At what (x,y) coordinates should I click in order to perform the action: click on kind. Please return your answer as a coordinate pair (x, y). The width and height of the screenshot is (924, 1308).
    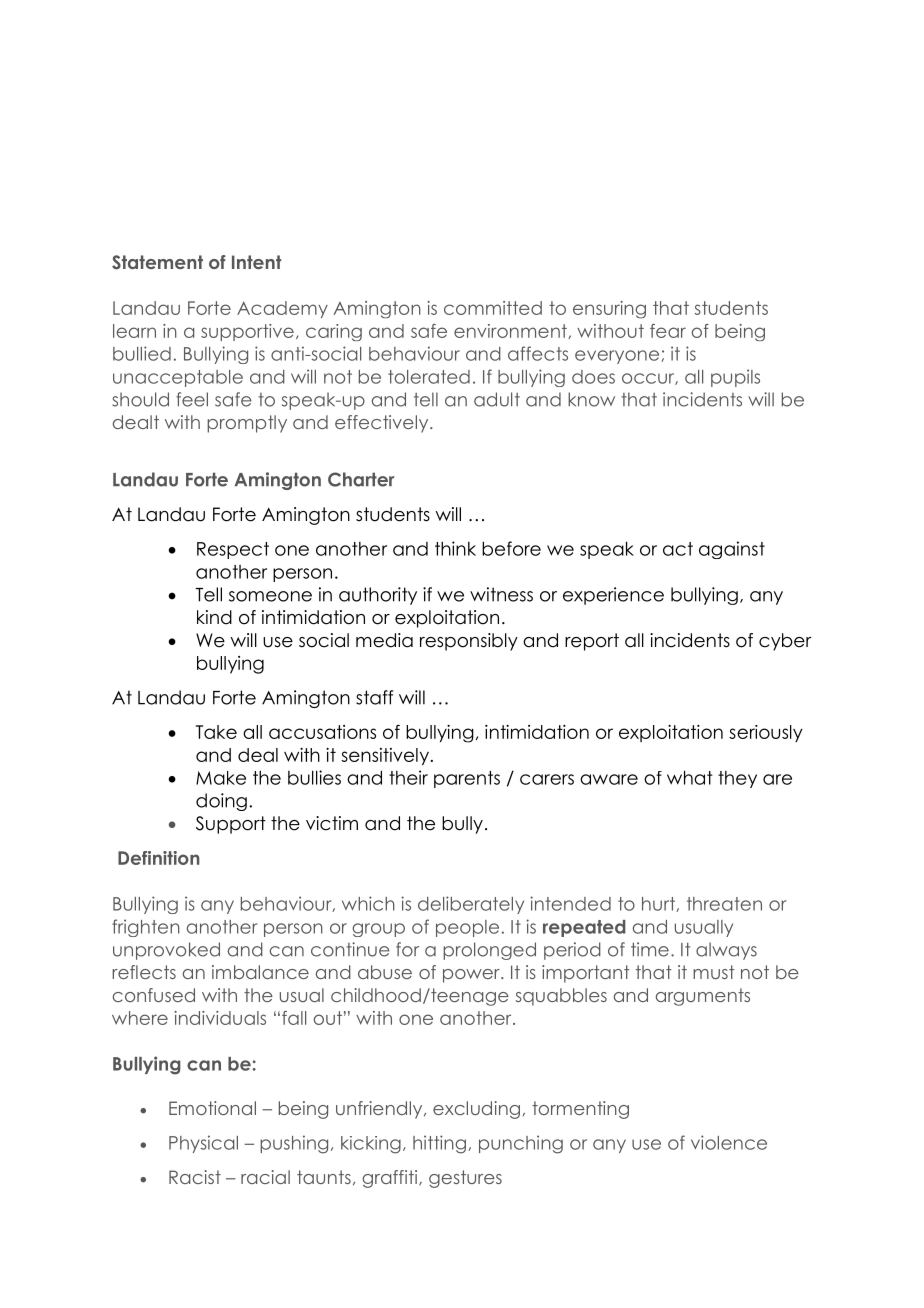
    Looking at the image, I should click on (214, 617).
